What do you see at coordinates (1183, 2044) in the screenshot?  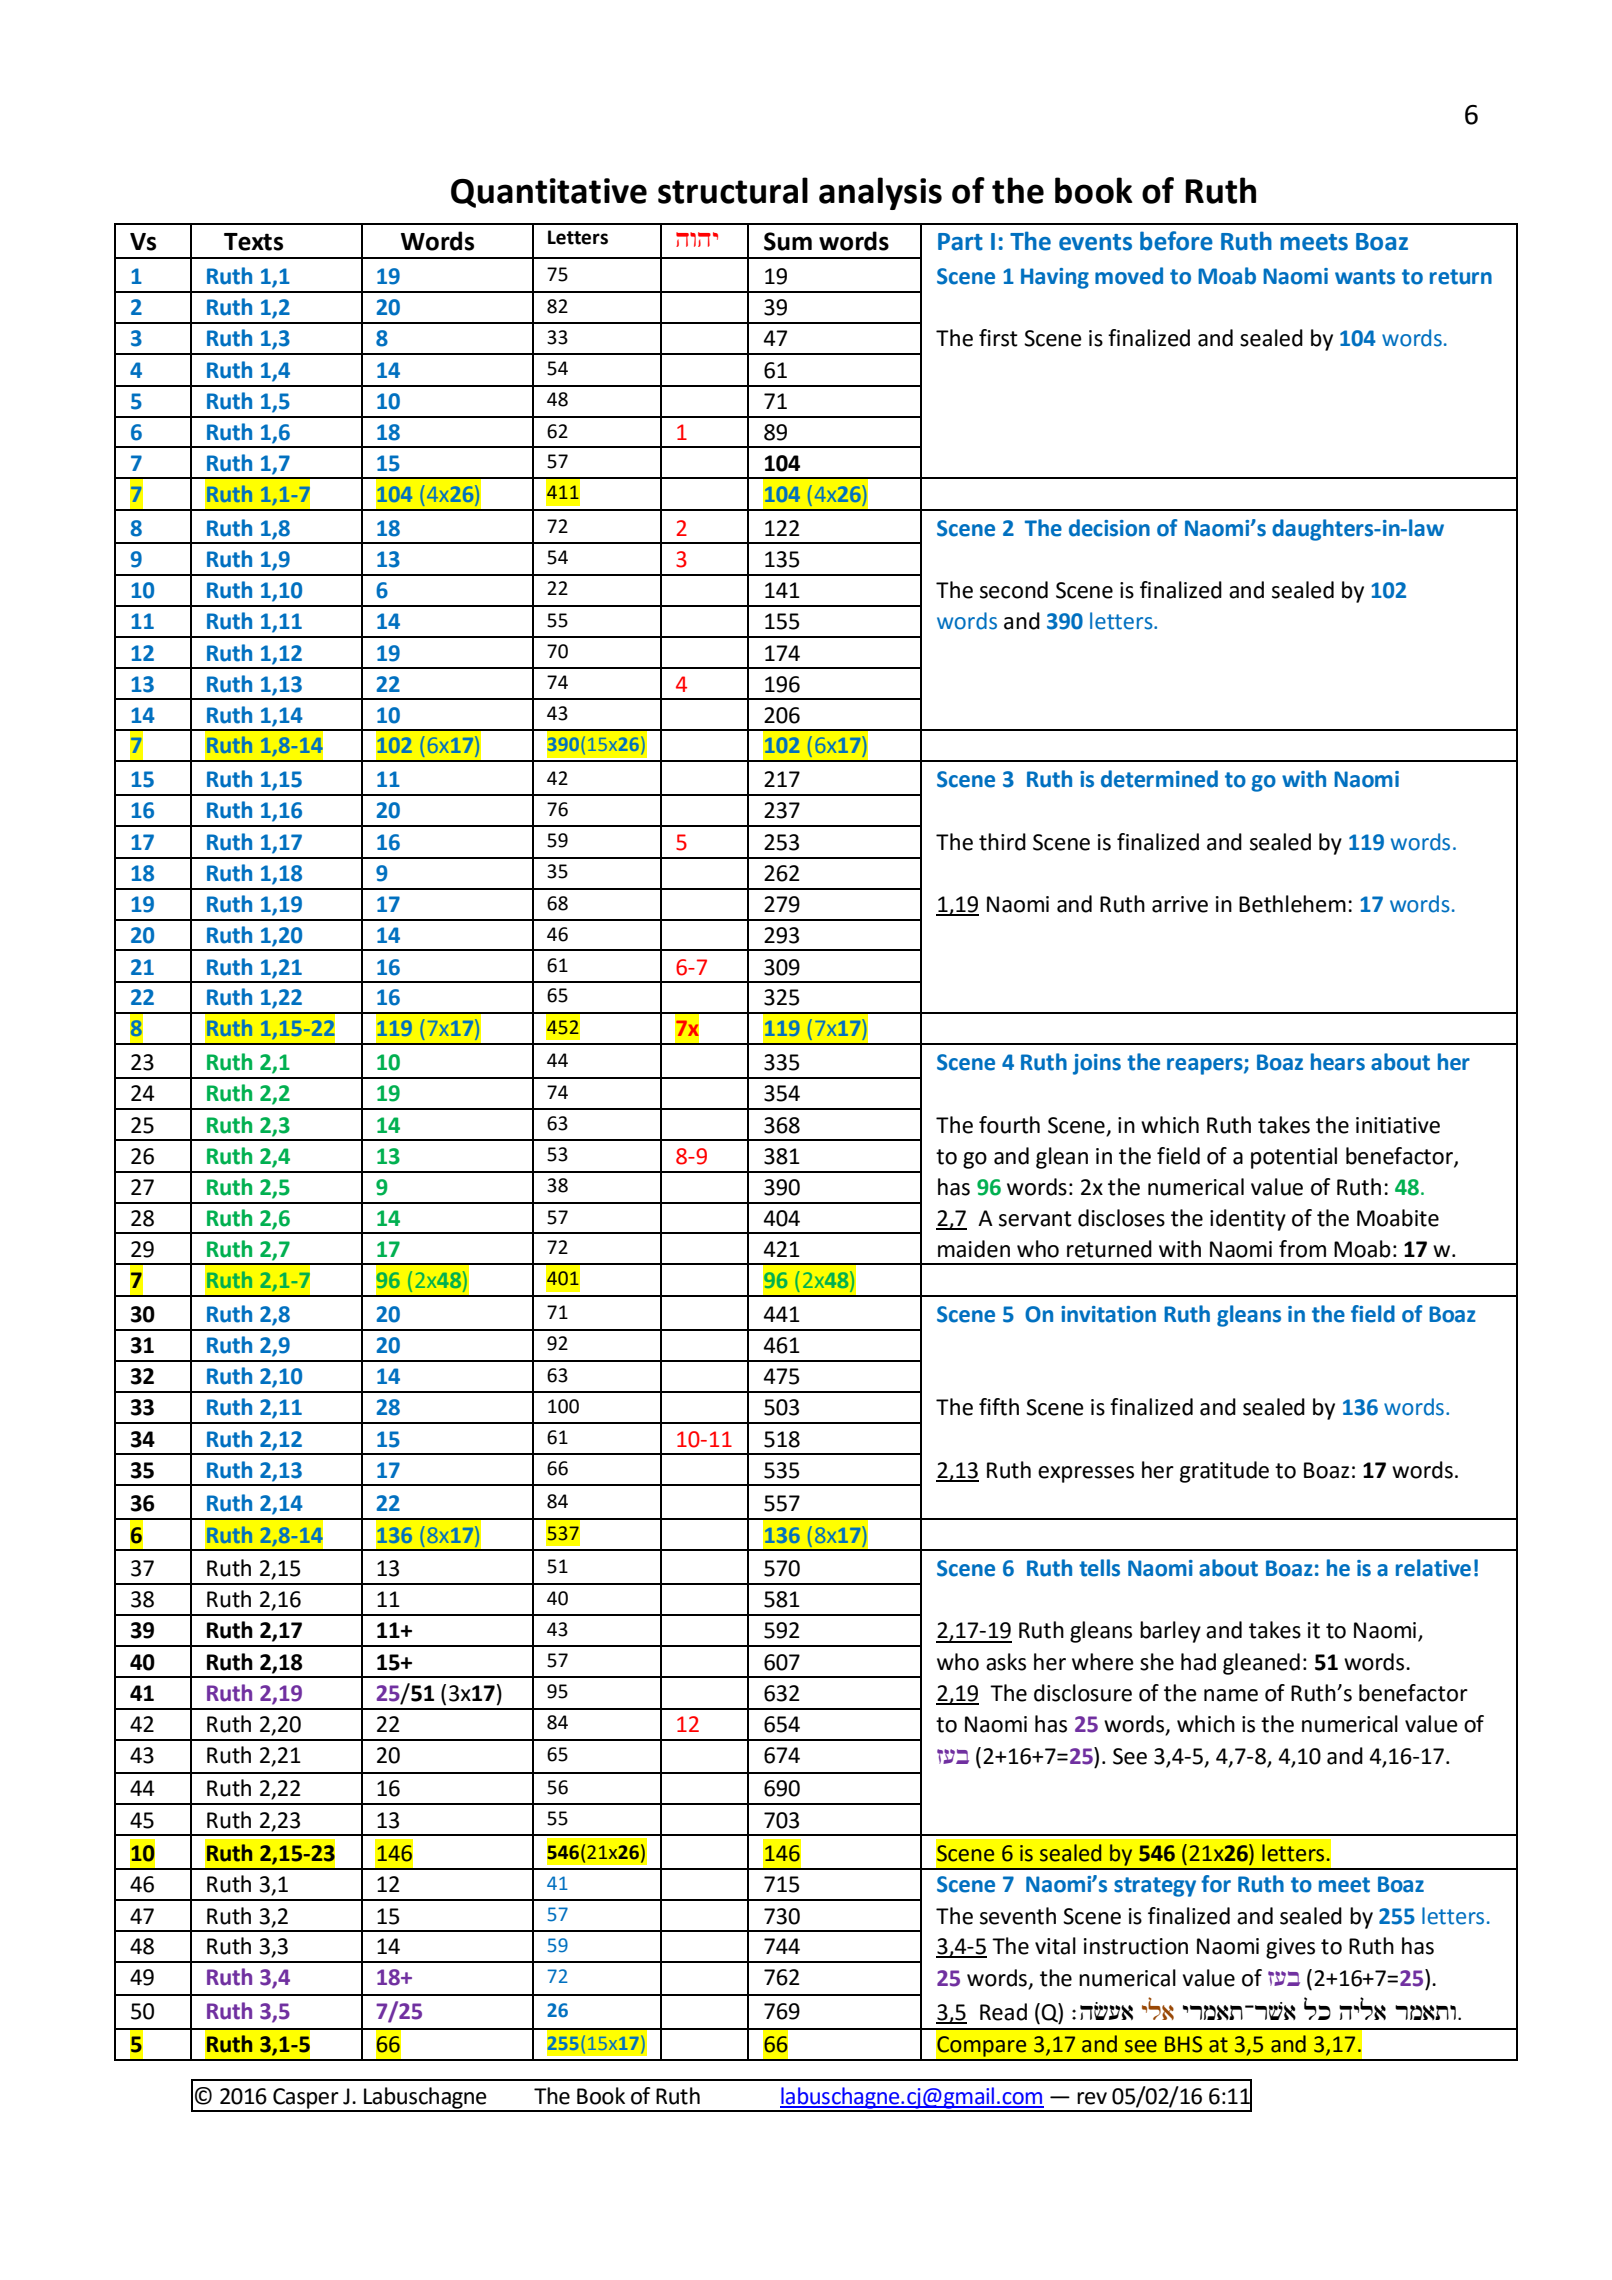 I see `BHS` at bounding box center [1183, 2044].
